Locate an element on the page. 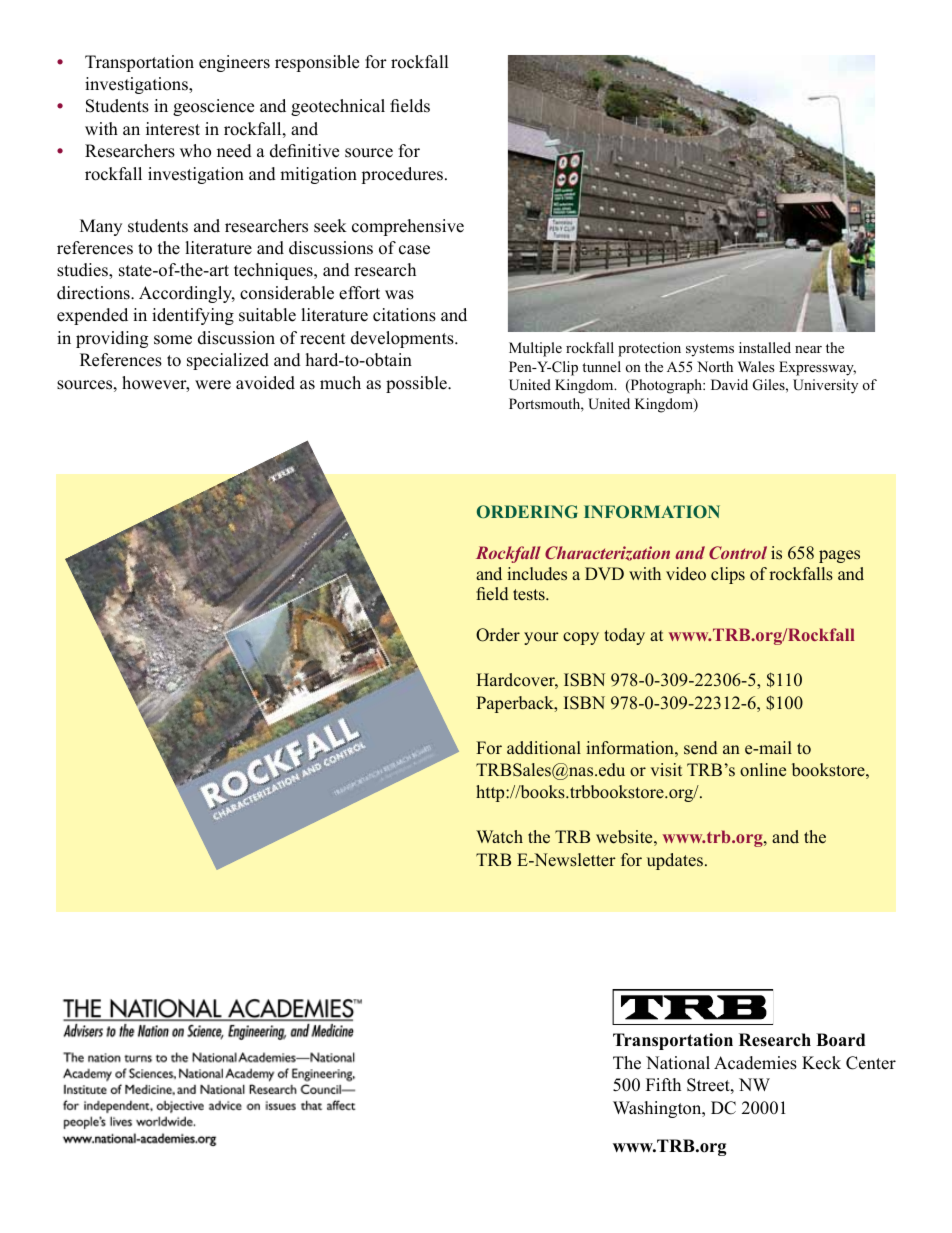  Control is located at coordinates (738, 552).
